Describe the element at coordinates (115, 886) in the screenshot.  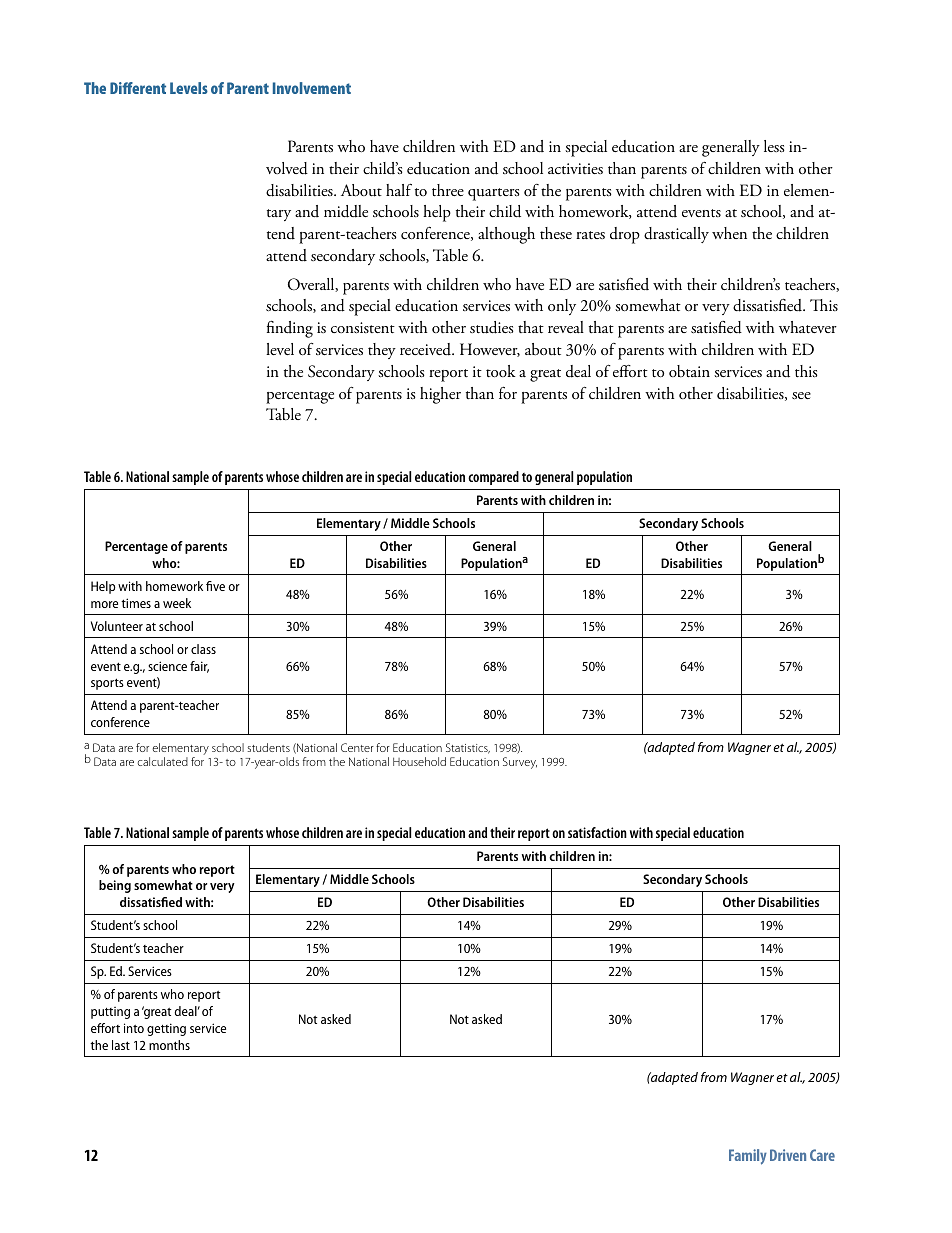
I see `being` at that location.
